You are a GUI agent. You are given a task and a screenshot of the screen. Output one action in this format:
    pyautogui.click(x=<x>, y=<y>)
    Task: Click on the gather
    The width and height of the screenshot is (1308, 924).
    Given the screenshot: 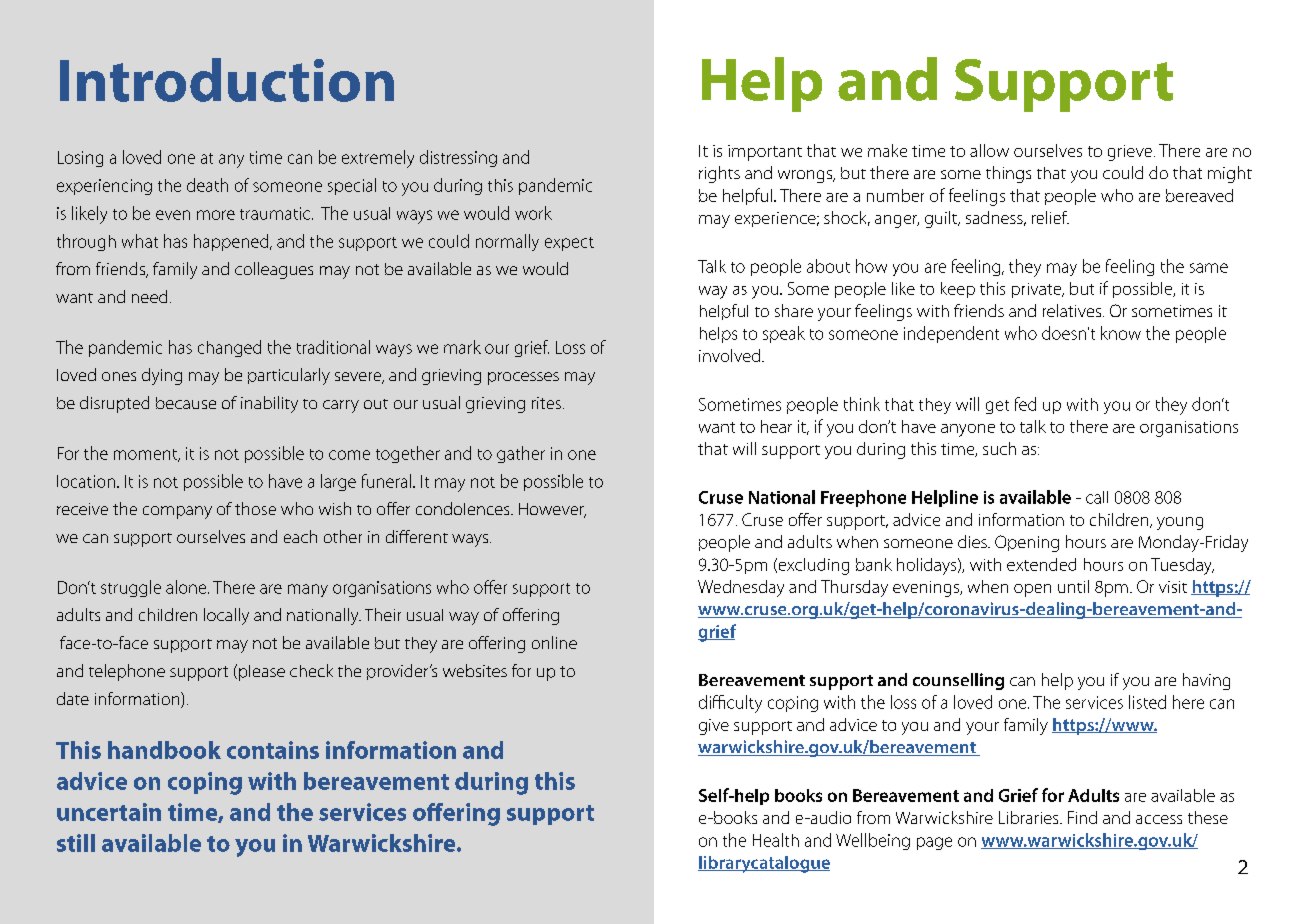 What is the action you would take?
    pyautogui.click(x=521, y=454)
